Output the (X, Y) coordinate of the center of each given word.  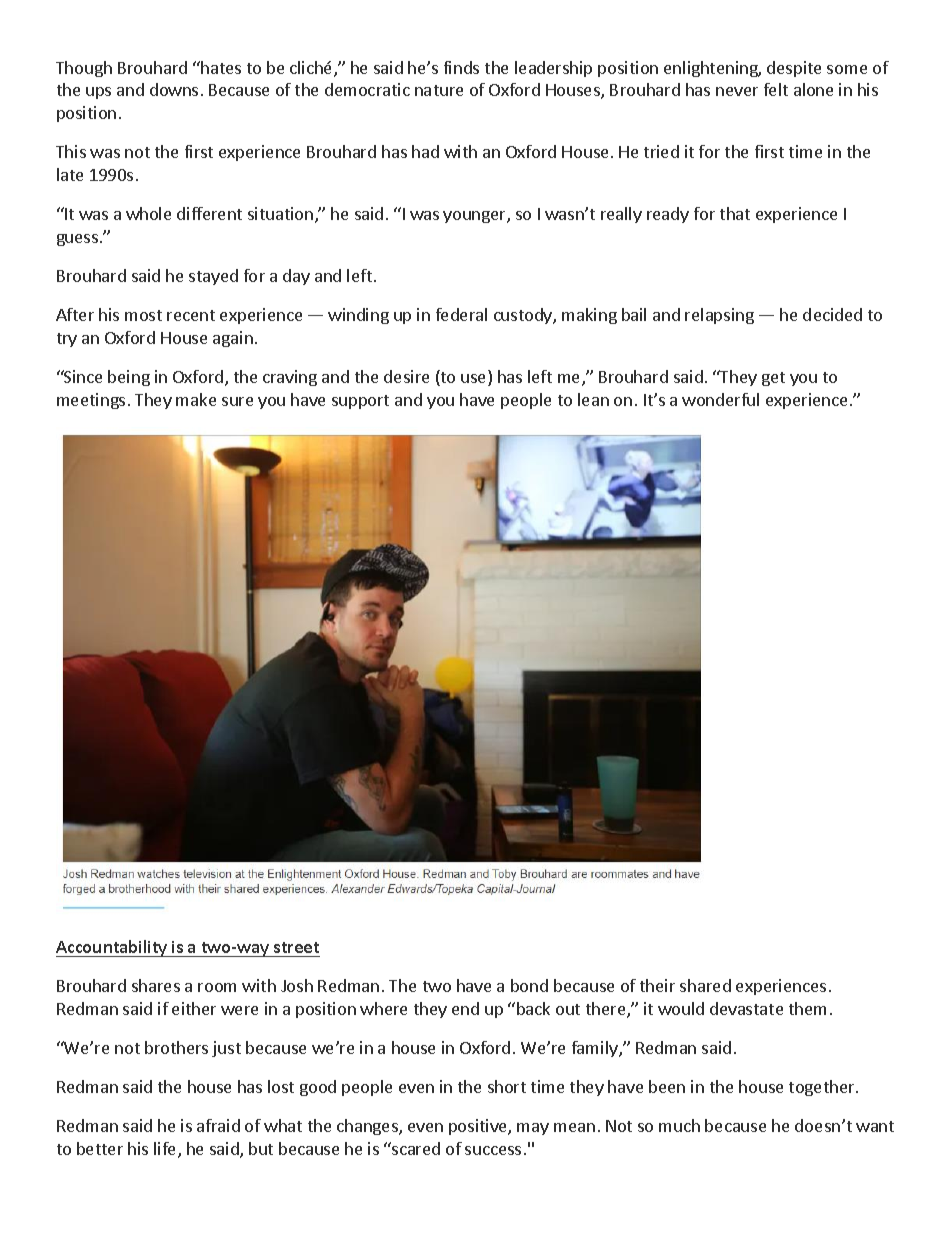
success (493, 1150)
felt (776, 89)
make (196, 399)
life (166, 1150)
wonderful (720, 399)
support (360, 402)
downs (174, 89)
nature (439, 90)
